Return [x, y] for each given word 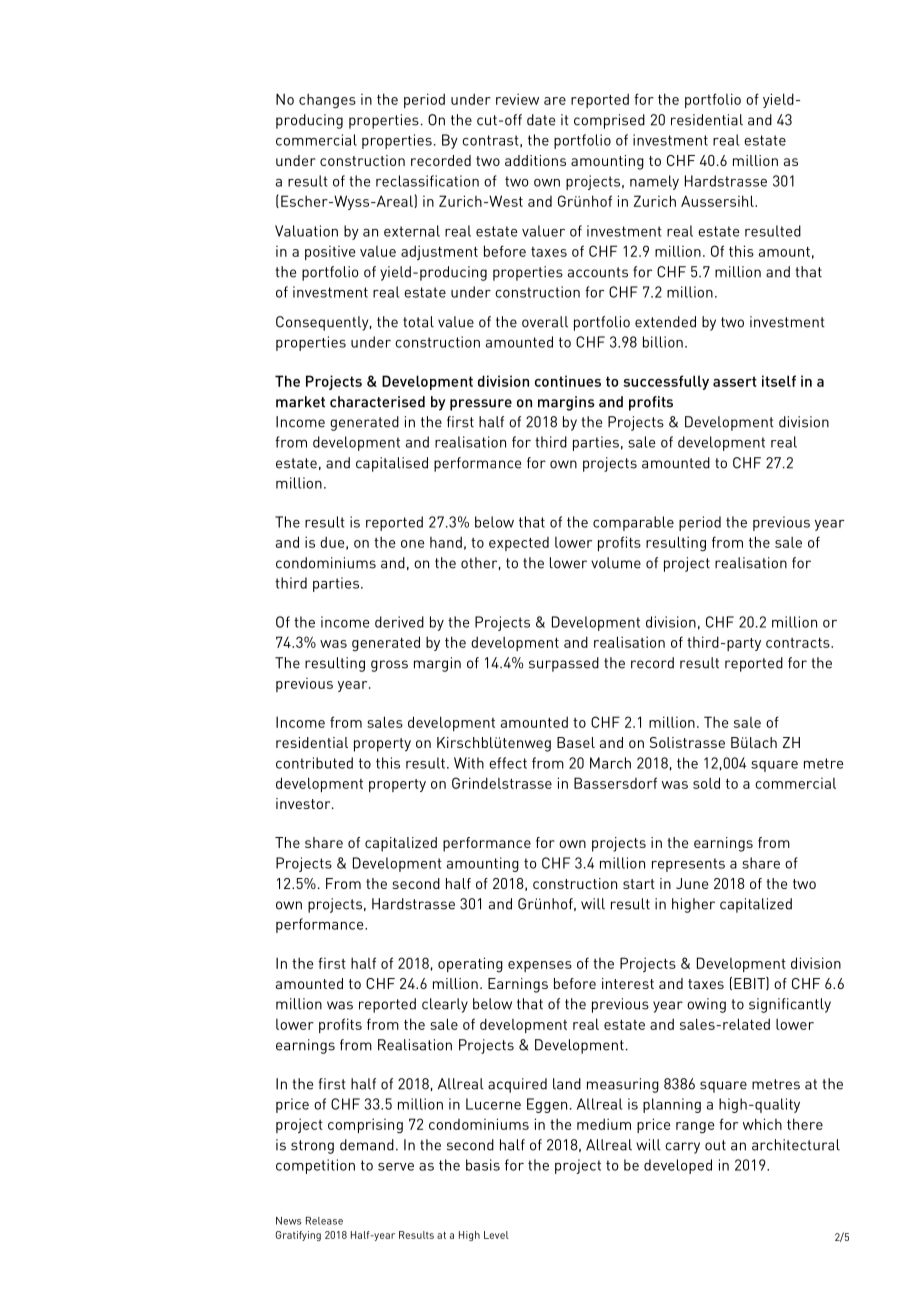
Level [496, 1235]
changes [327, 101]
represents [688, 865]
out [715, 1145]
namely [654, 182]
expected [519, 544]
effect [508, 763]
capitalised [392, 464]
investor [304, 803]
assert [735, 381]
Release [324, 1220]
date [541, 120]
